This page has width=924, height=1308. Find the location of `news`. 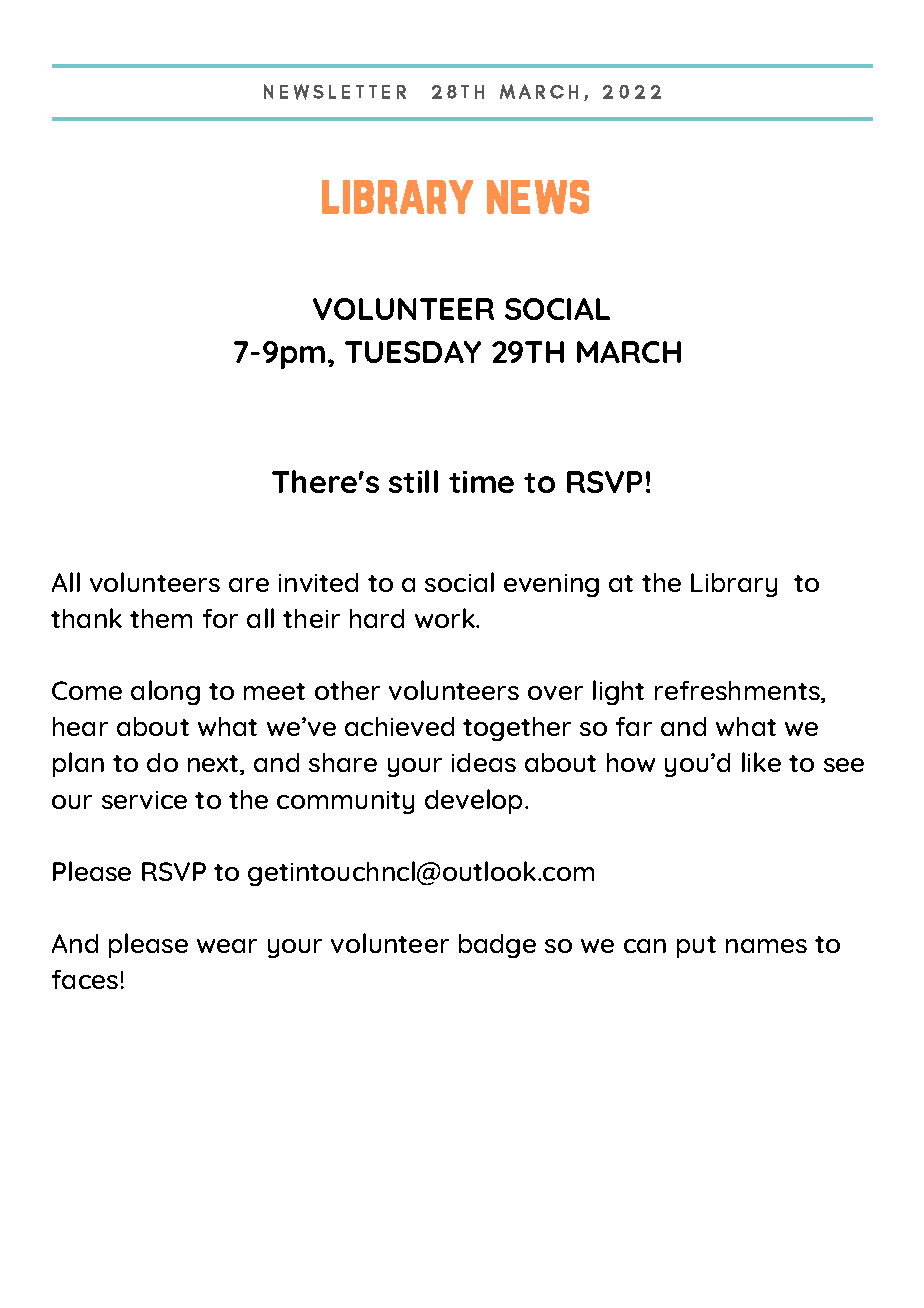

news is located at coordinates (538, 197).
